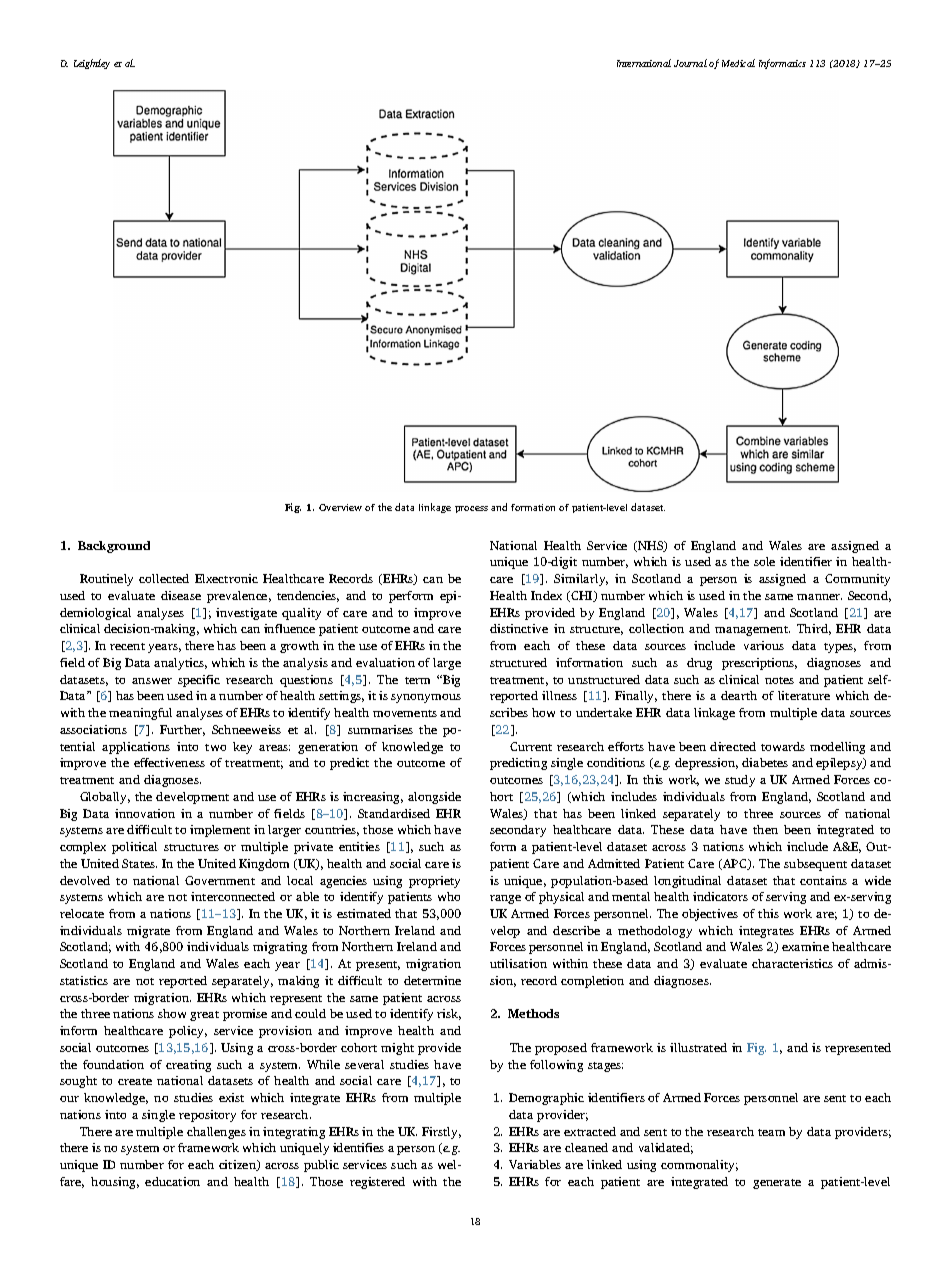  What do you see at coordinates (134, 848) in the document?
I see `political` at bounding box center [134, 848].
